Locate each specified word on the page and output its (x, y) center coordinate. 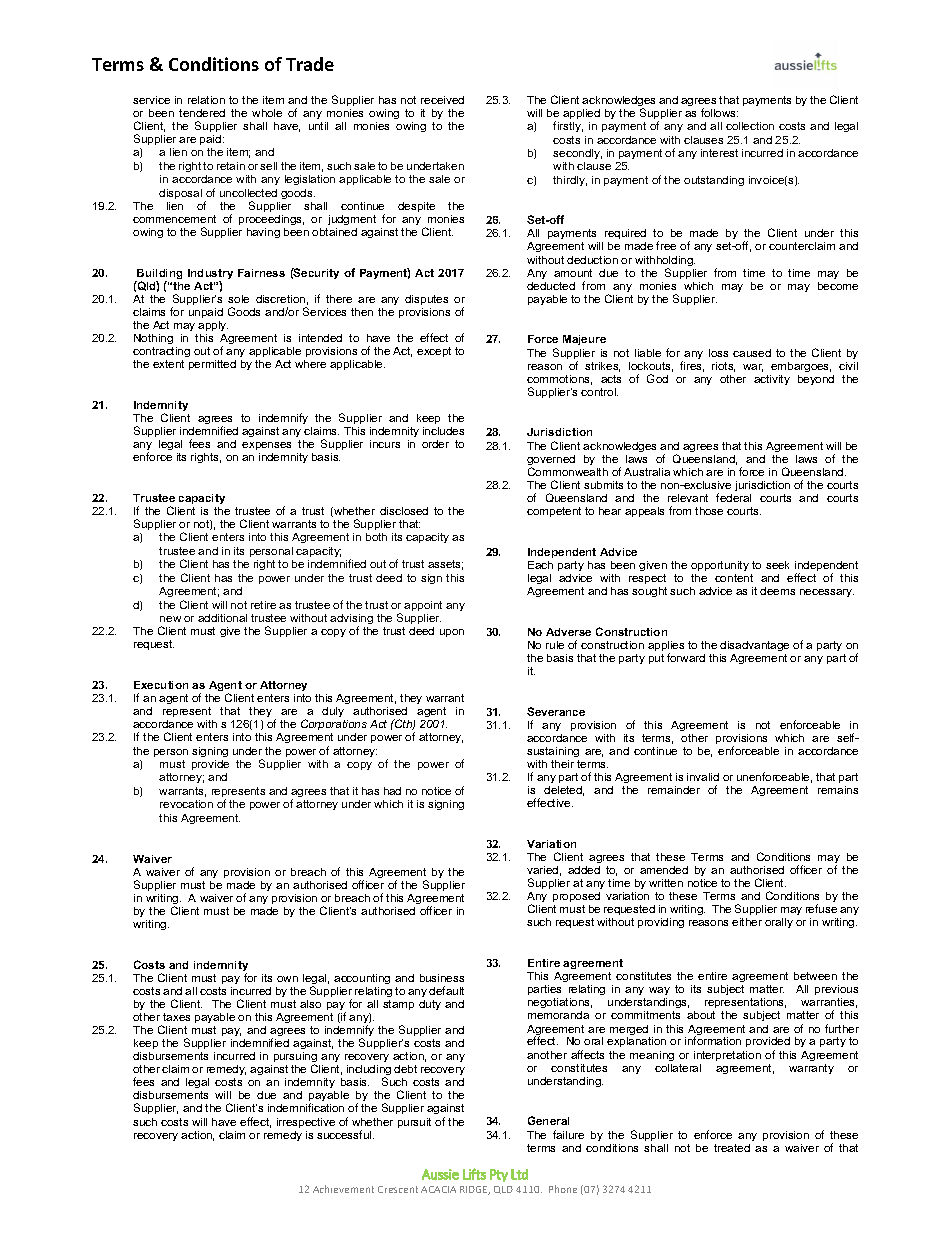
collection (750, 126)
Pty (499, 1175)
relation (206, 100)
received (442, 100)
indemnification (306, 1107)
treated (732, 1148)
